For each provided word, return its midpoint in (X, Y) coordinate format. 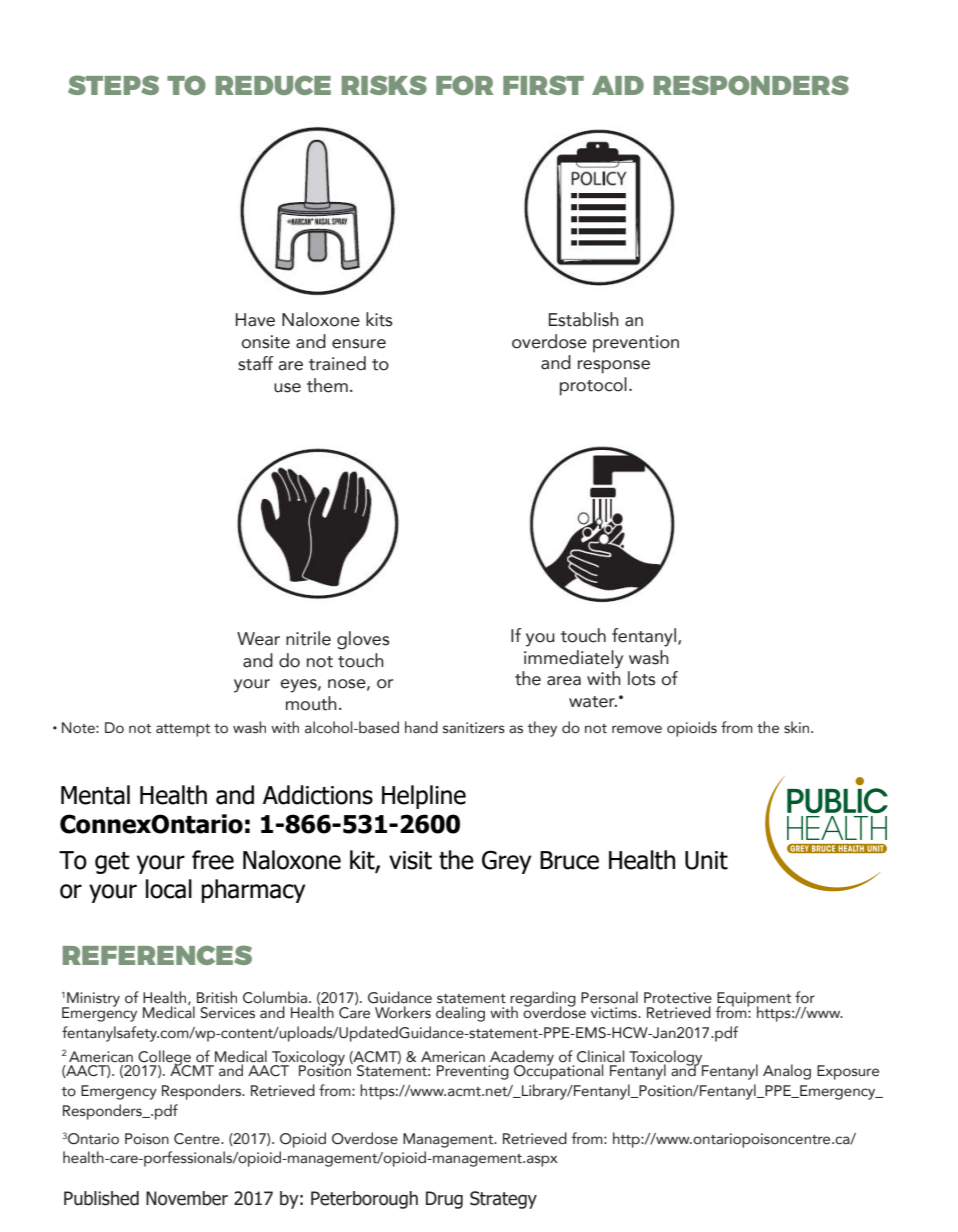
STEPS (113, 85)
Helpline (424, 797)
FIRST (543, 85)
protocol (593, 386)
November (187, 1198)
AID (618, 85)
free (213, 860)
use (287, 388)
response (614, 367)
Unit (706, 860)
